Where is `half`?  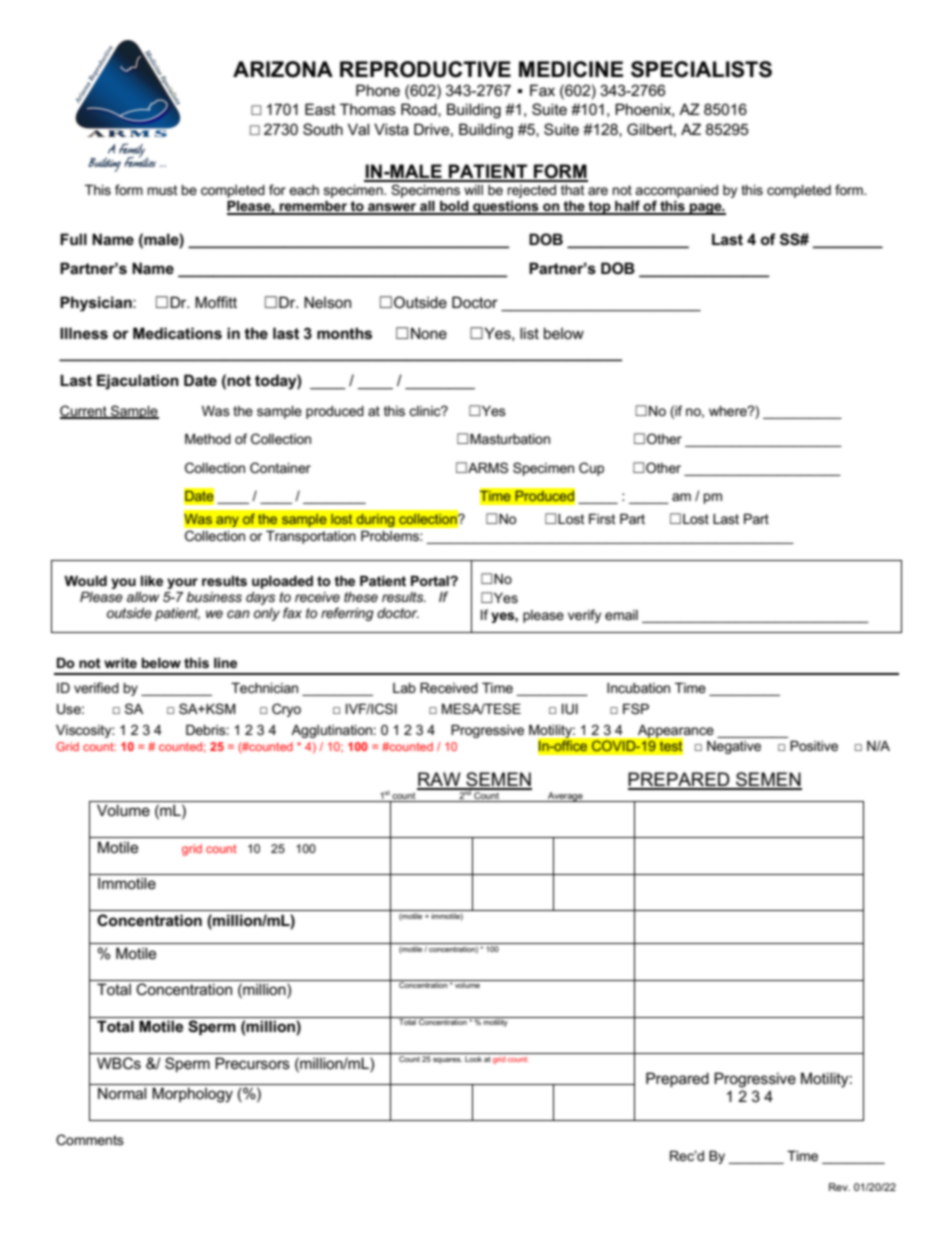
half is located at coordinates (627, 207).
